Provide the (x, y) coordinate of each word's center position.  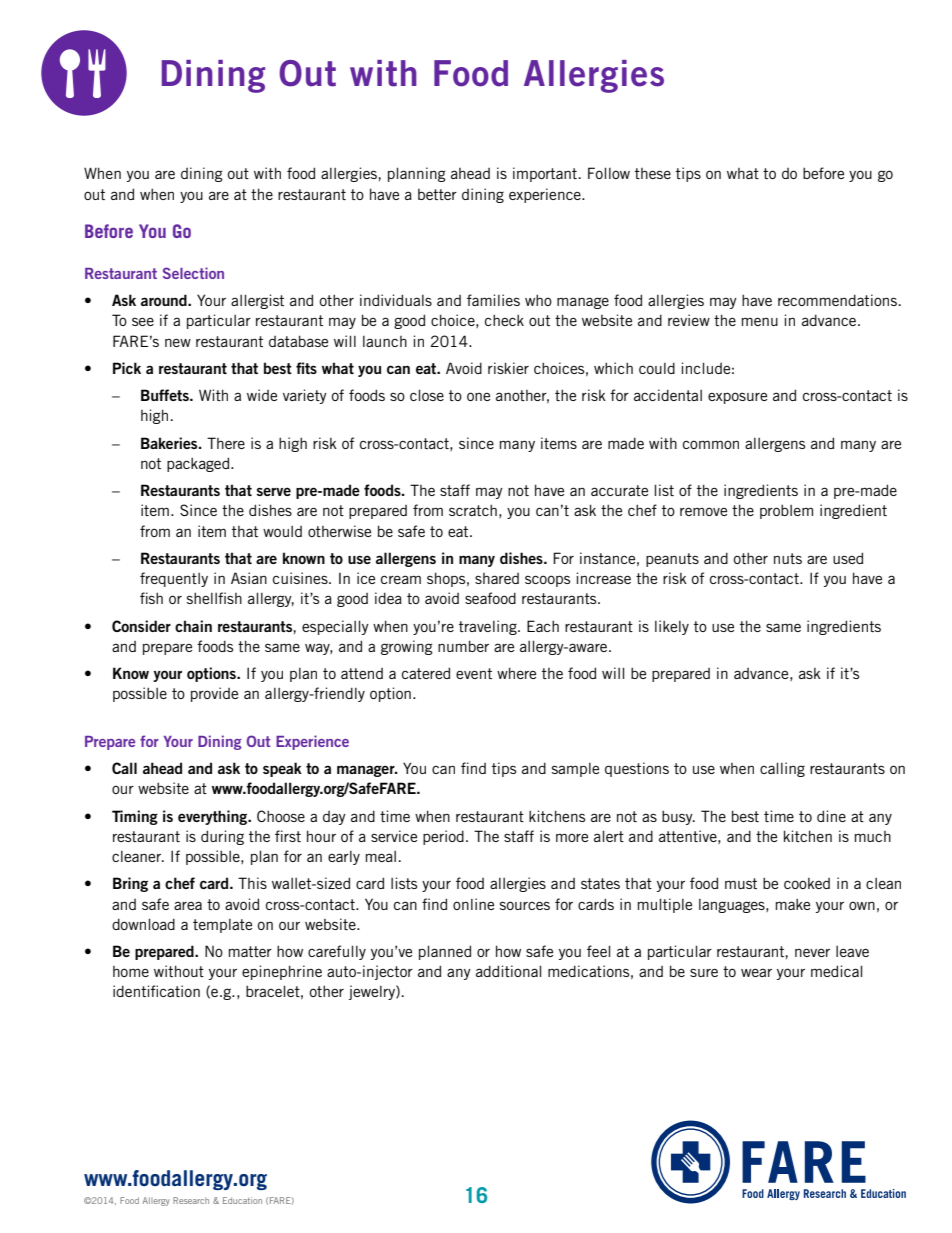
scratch (473, 510)
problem (786, 511)
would (282, 531)
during (222, 837)
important (545, 174)
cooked (807, 883)
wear (756, 972)
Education (242, 1200)
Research (191, 1200)
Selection (193, 273)
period (443, 837)
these (653, 173)
